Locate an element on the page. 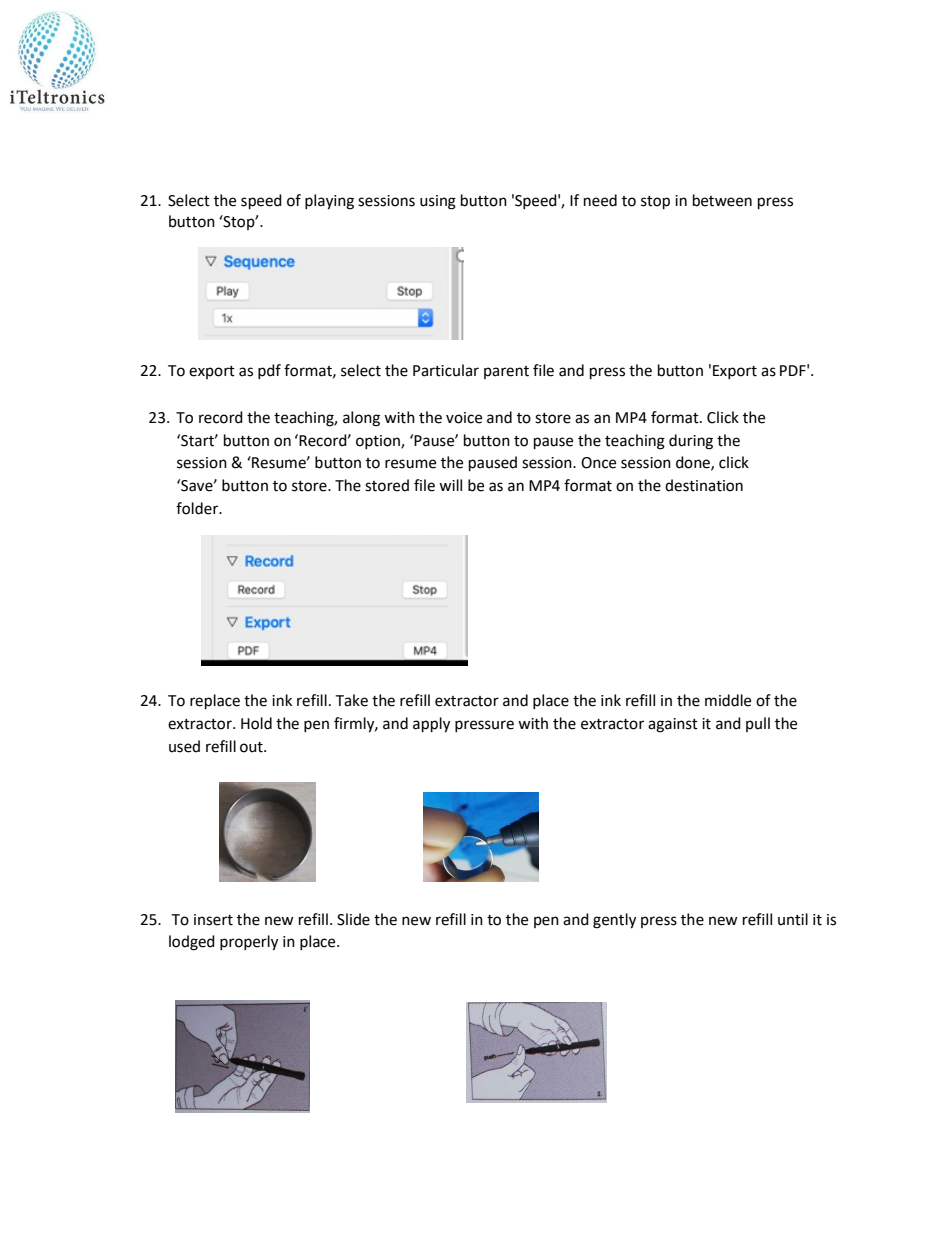 This image has height=1233, width=952. until is located at coordinates (793, 919).
